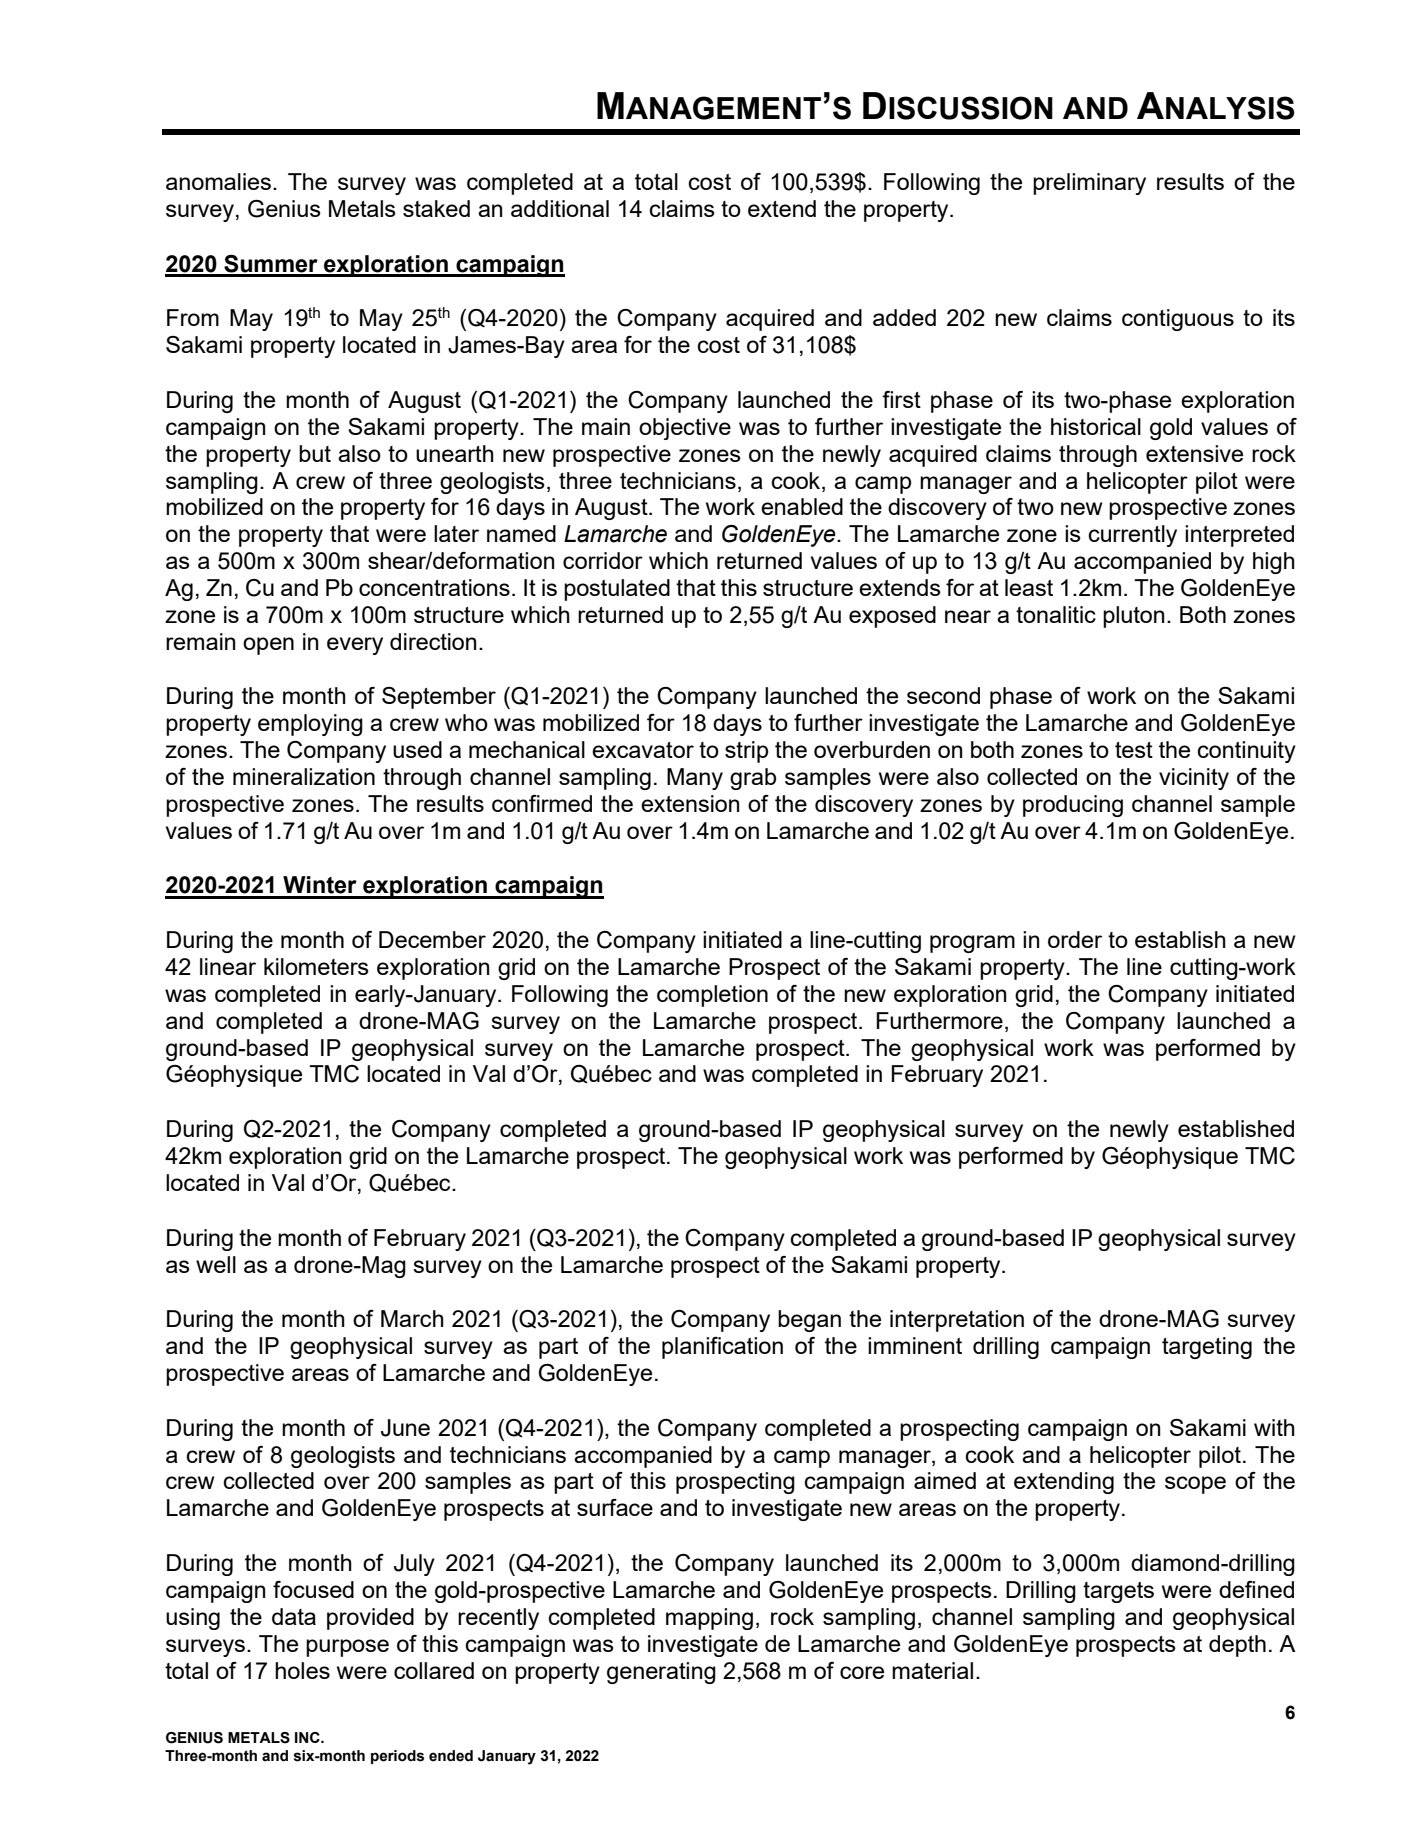  Describe the element at coordinates (560, 208) in the page. I see `additional` at that location.
